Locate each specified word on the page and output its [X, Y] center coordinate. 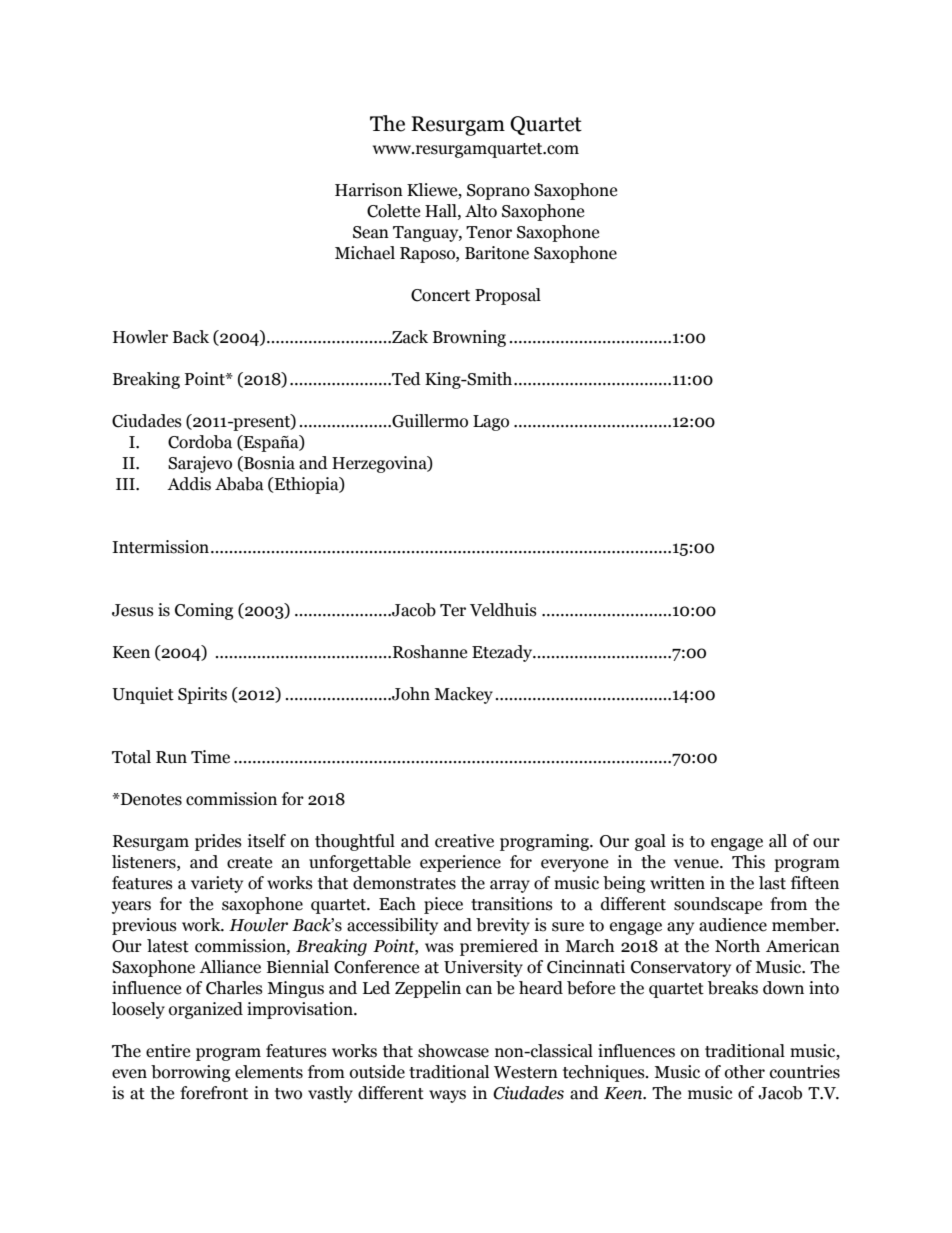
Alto [481, 211]
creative [464, 841]
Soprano [498, 192]
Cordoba [200, 442]
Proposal [508, 296]
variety [217, 884]
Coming [204, 611]
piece [443, 905]
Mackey [463, 695]
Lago [491, 423]
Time [210, 757]
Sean [371, 232]
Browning [469, 338]
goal [650, 842]
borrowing [190, 1073]
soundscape [718, 905]
